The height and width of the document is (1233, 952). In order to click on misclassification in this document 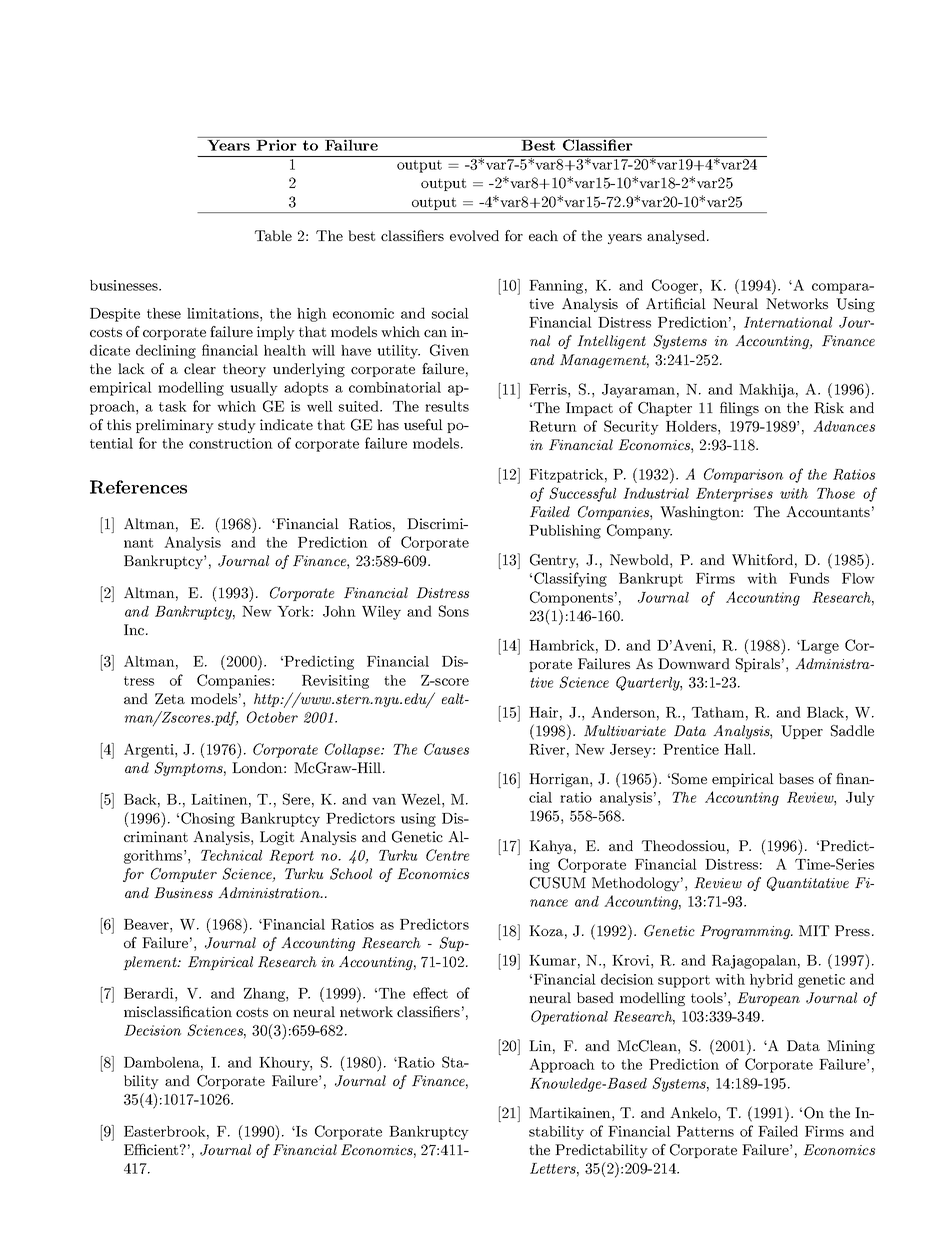, I will do `click(178, 1011)`.
